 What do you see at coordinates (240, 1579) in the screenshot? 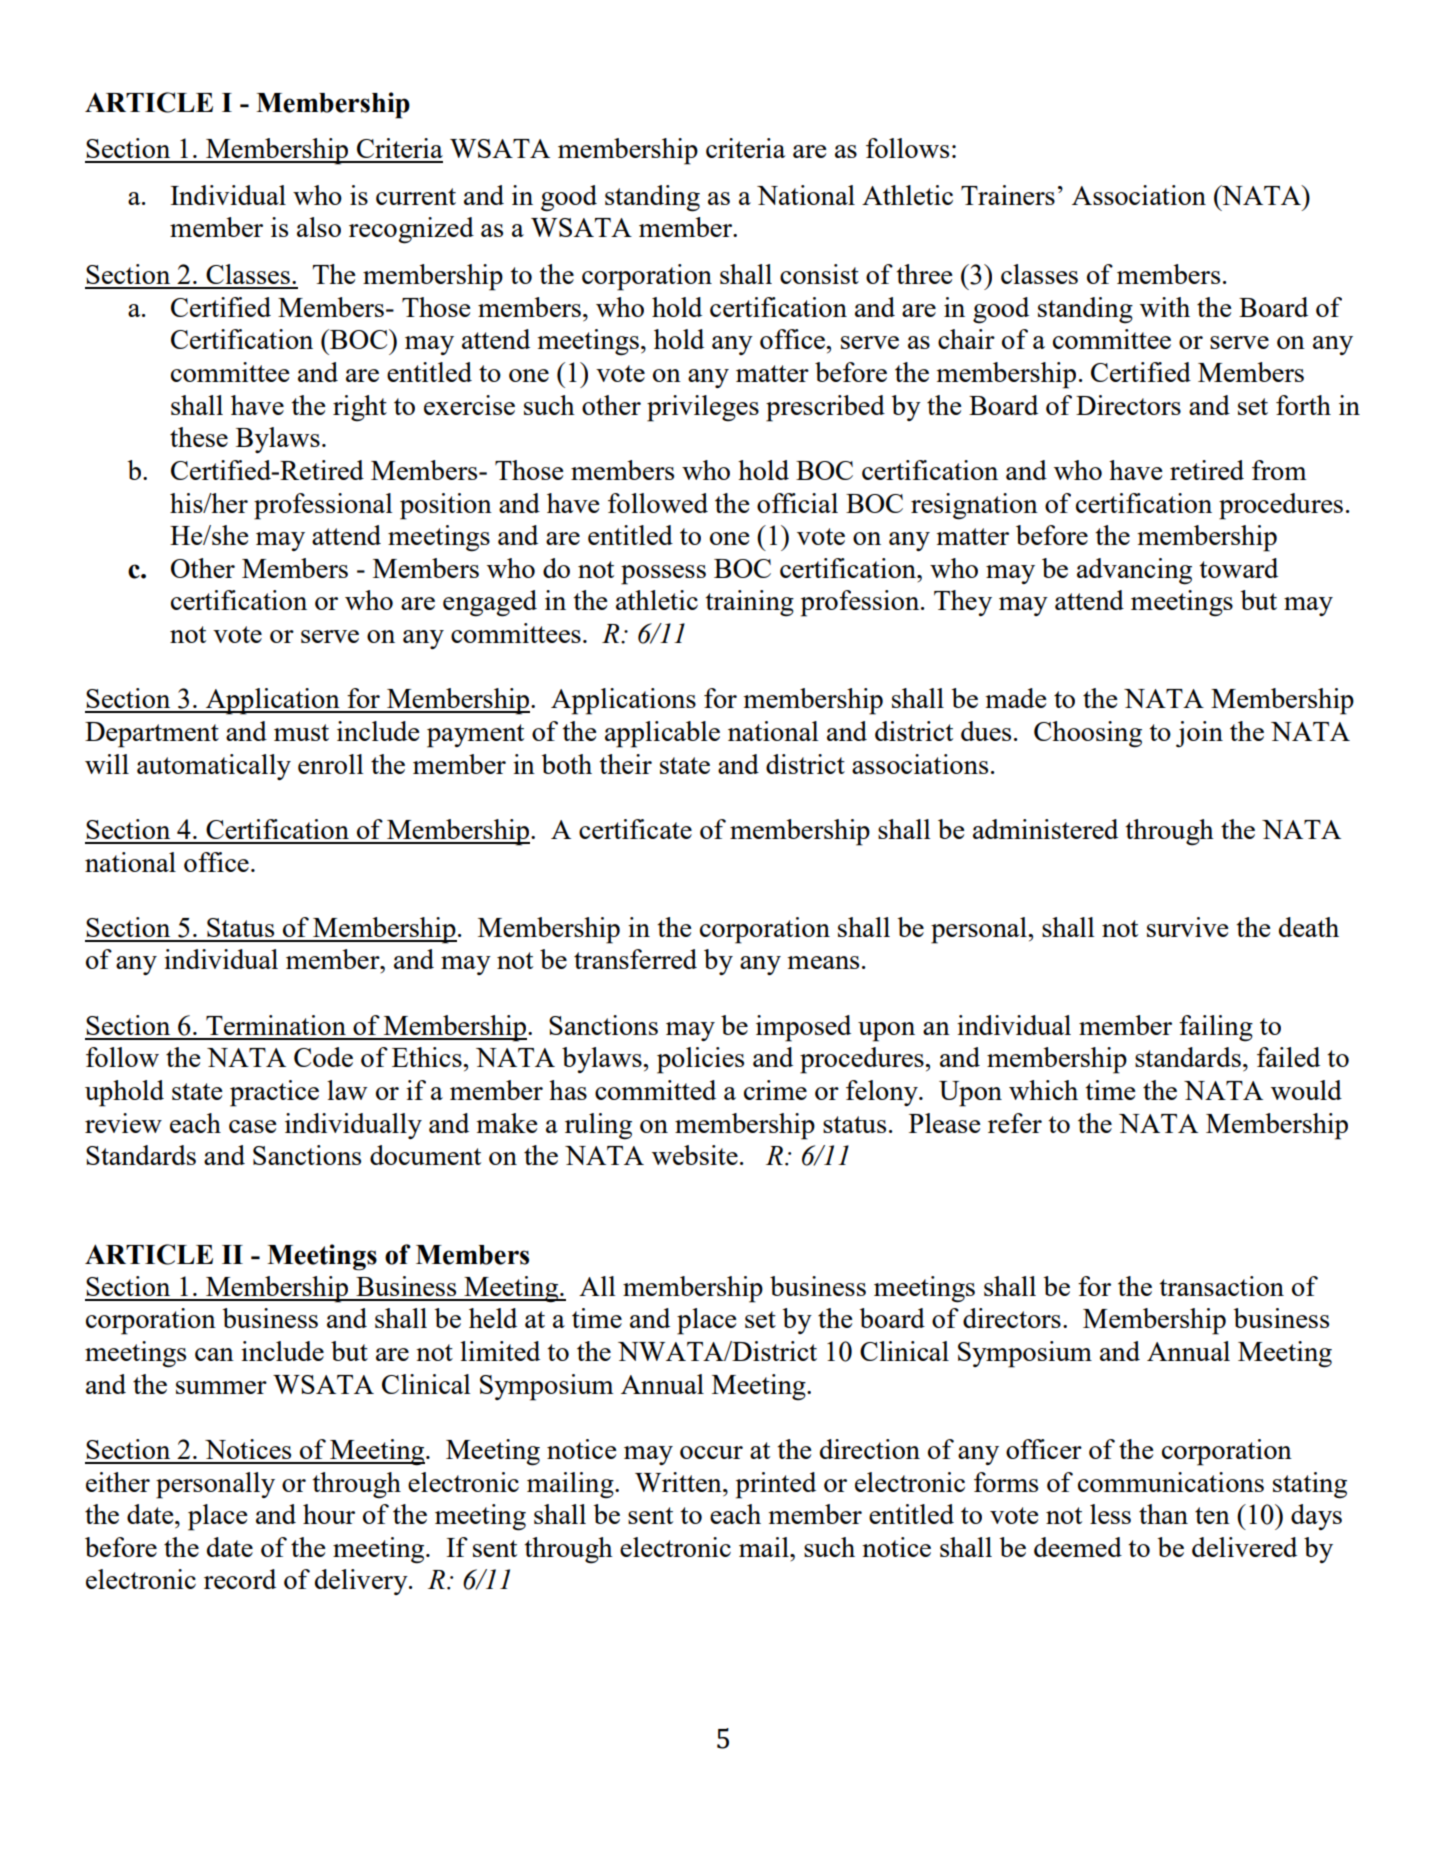
I see `record` at bounding box center [240, 1579].
